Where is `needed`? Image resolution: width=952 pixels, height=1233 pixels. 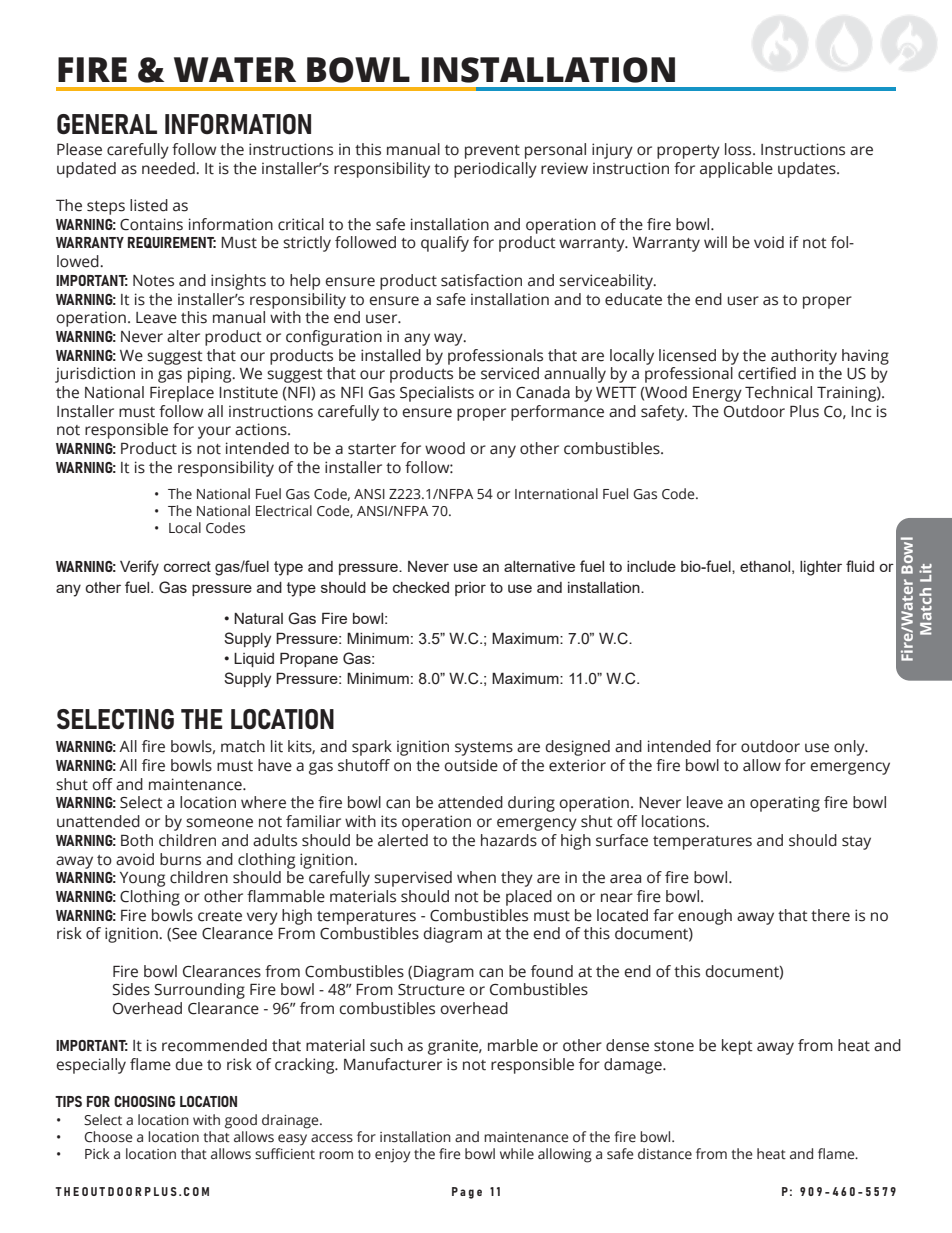
needed is located at coordinates (169, 168).
